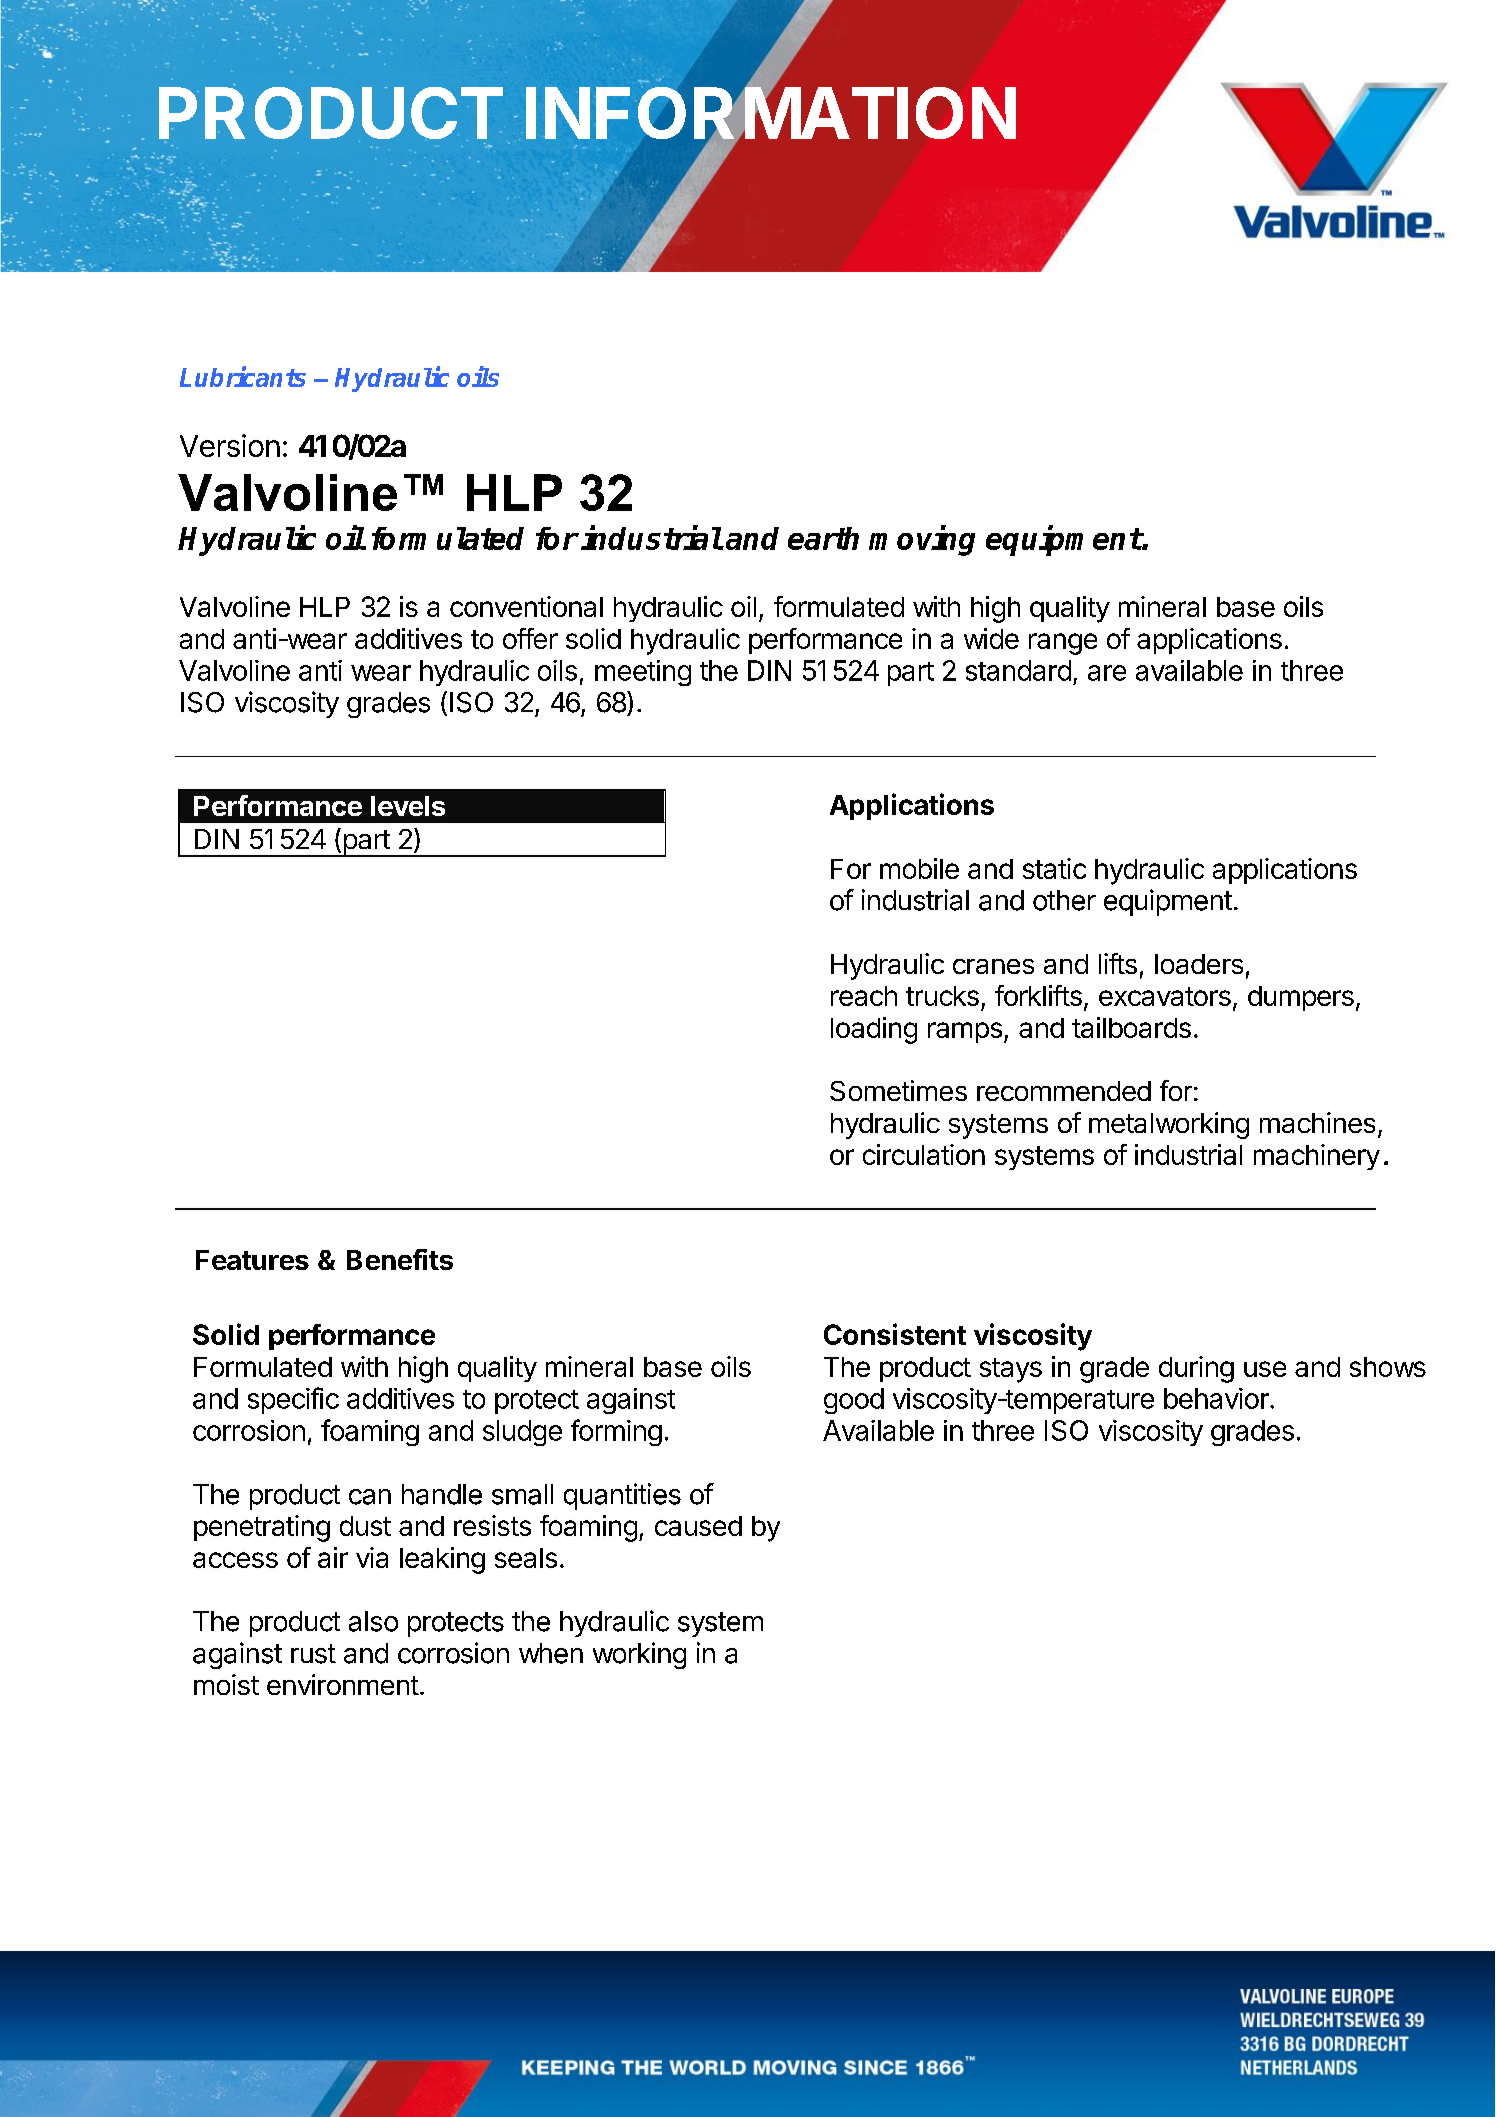 The image size is (1496, 2117). What do you see at coordinates (400, 1259) in the document?
I see `Benefits` at bounding box center [400, 1259].
